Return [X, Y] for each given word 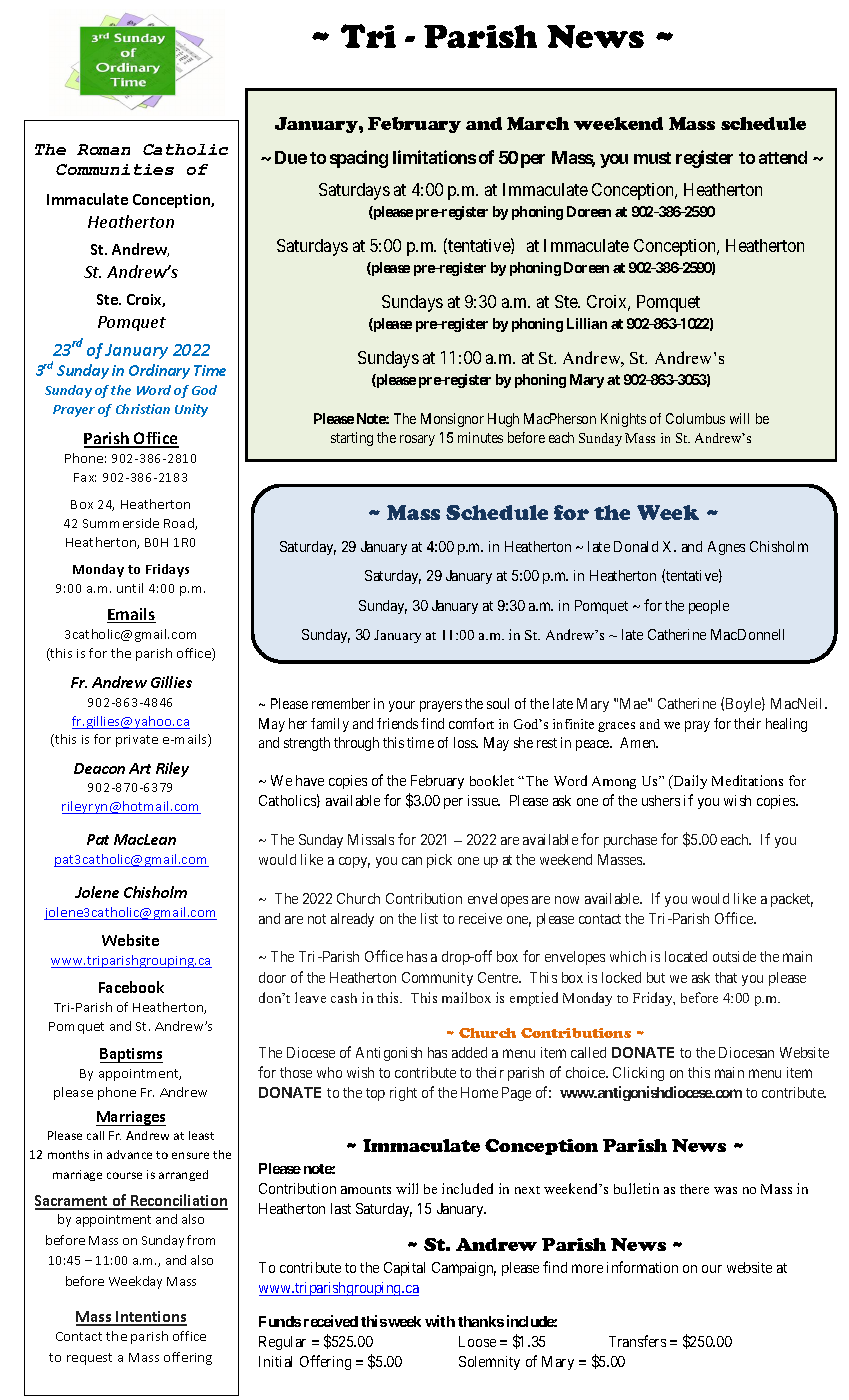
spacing [359, 159]
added [469, 1052]
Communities [115, 169]
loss [466, 742]
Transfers [637, 1341]
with [440, 1321]
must [652, 158]
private [137, 741]
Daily [689, 782]
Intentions [150, 1318]
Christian [143, 409]
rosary [417, 440]
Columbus [695, 418]
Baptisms [131, 1055]
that [726, 977]
